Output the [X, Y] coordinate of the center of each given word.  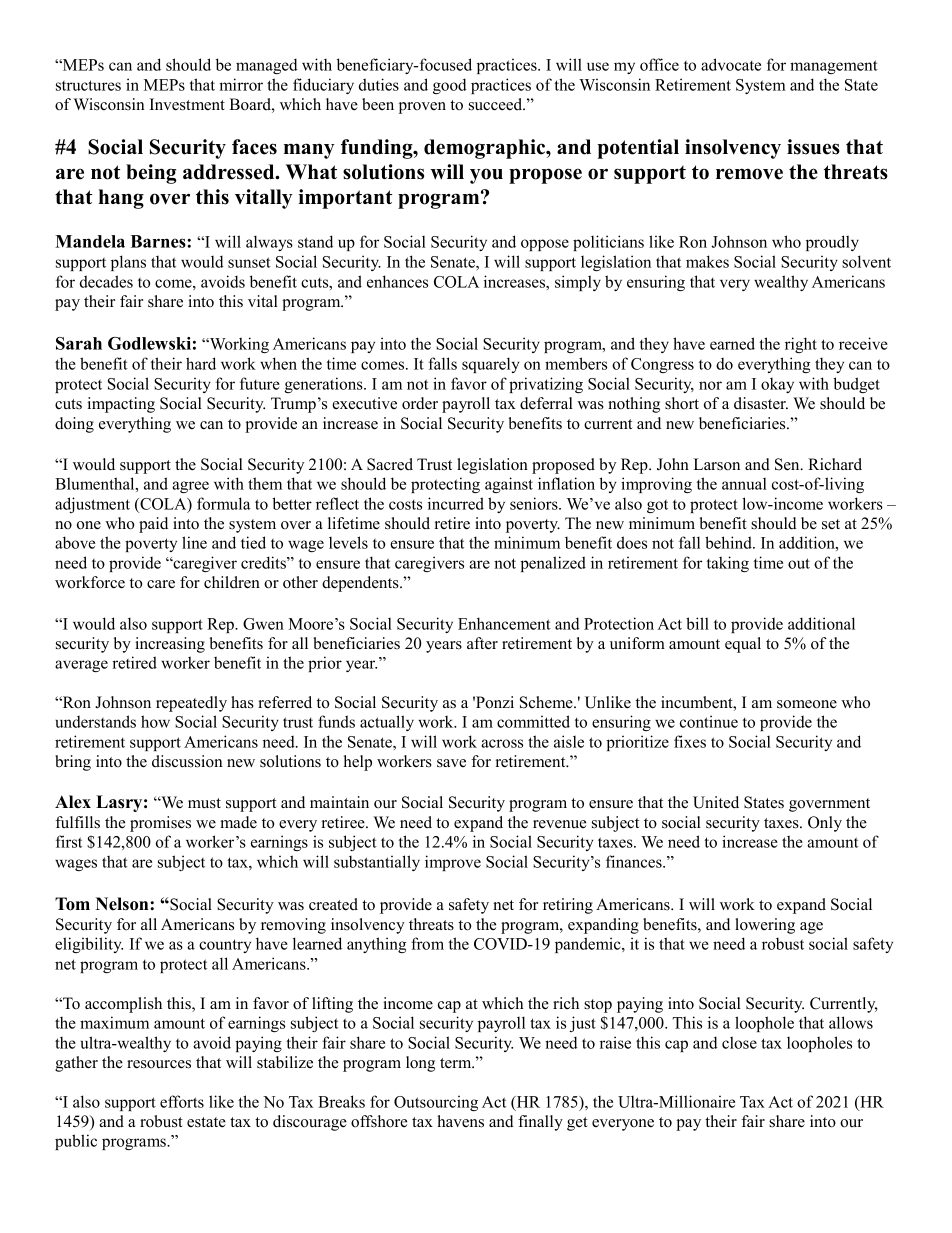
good [450, 86]
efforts [182, 1101]
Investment [187, 104]
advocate [731, 64]
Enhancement [504, 623]
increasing [170, 645]
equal [743, 645]
